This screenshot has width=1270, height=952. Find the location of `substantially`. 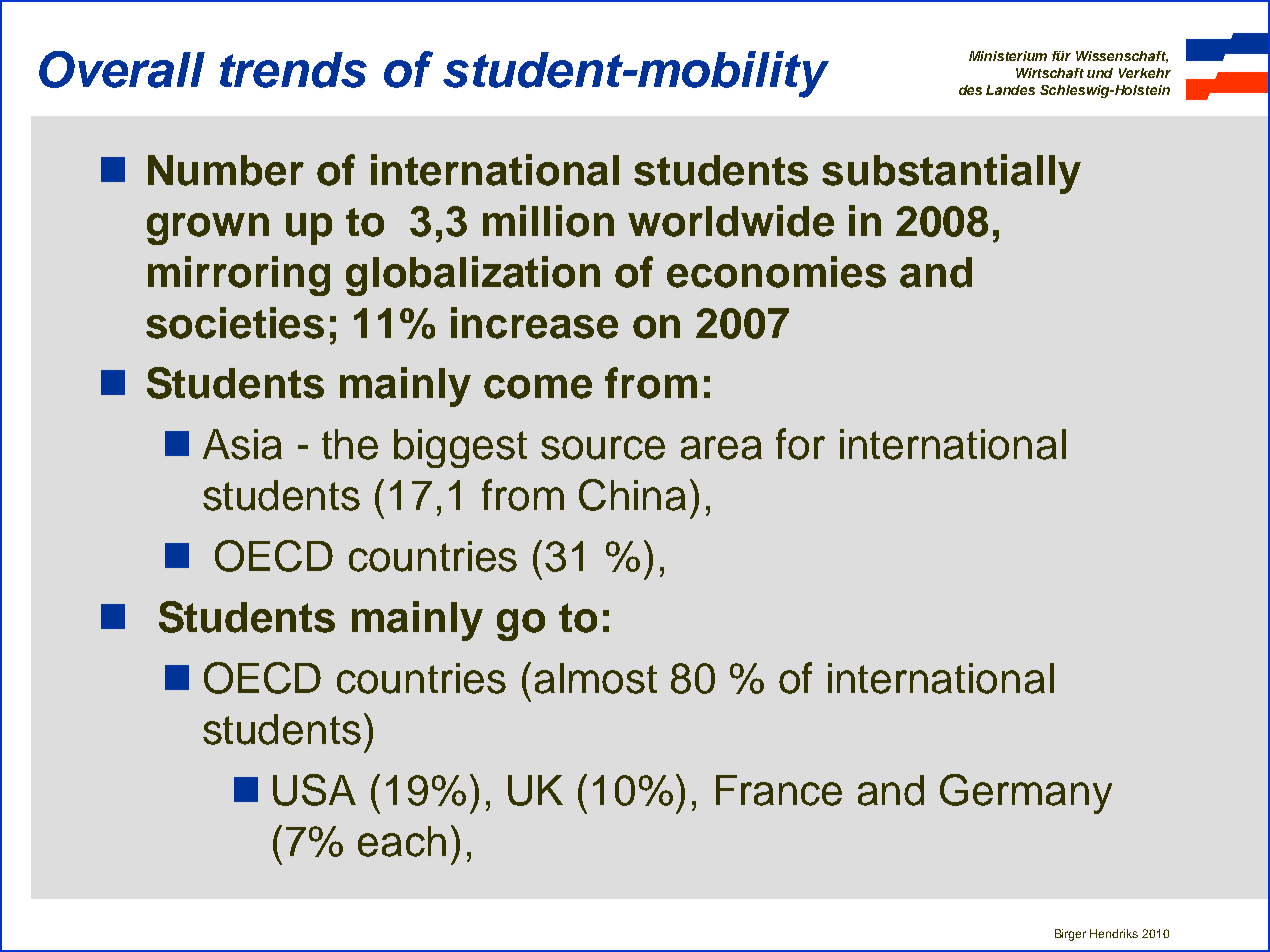

substantially is located at coordinates (951, 174).
